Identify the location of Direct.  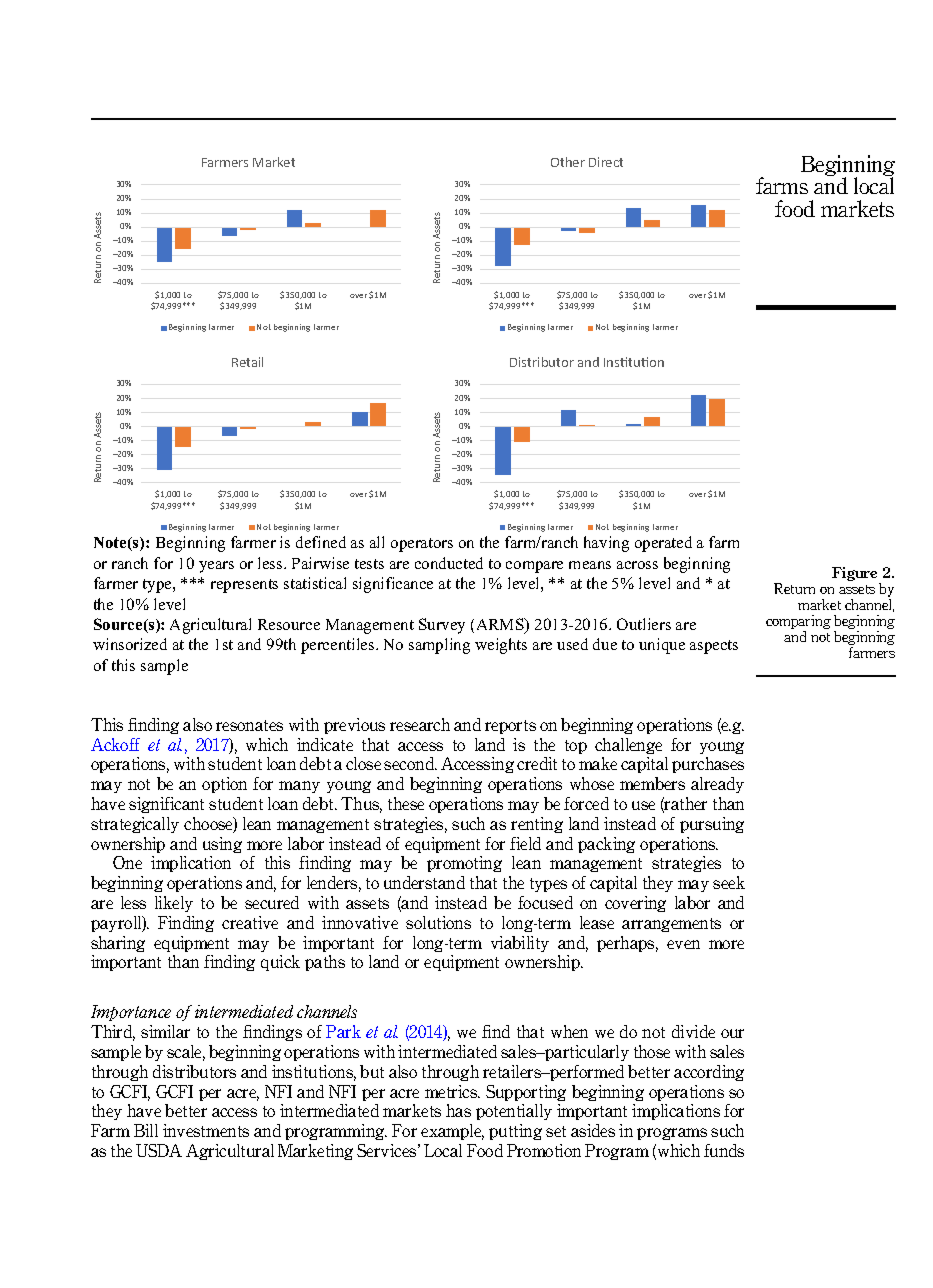
(606, 162).
